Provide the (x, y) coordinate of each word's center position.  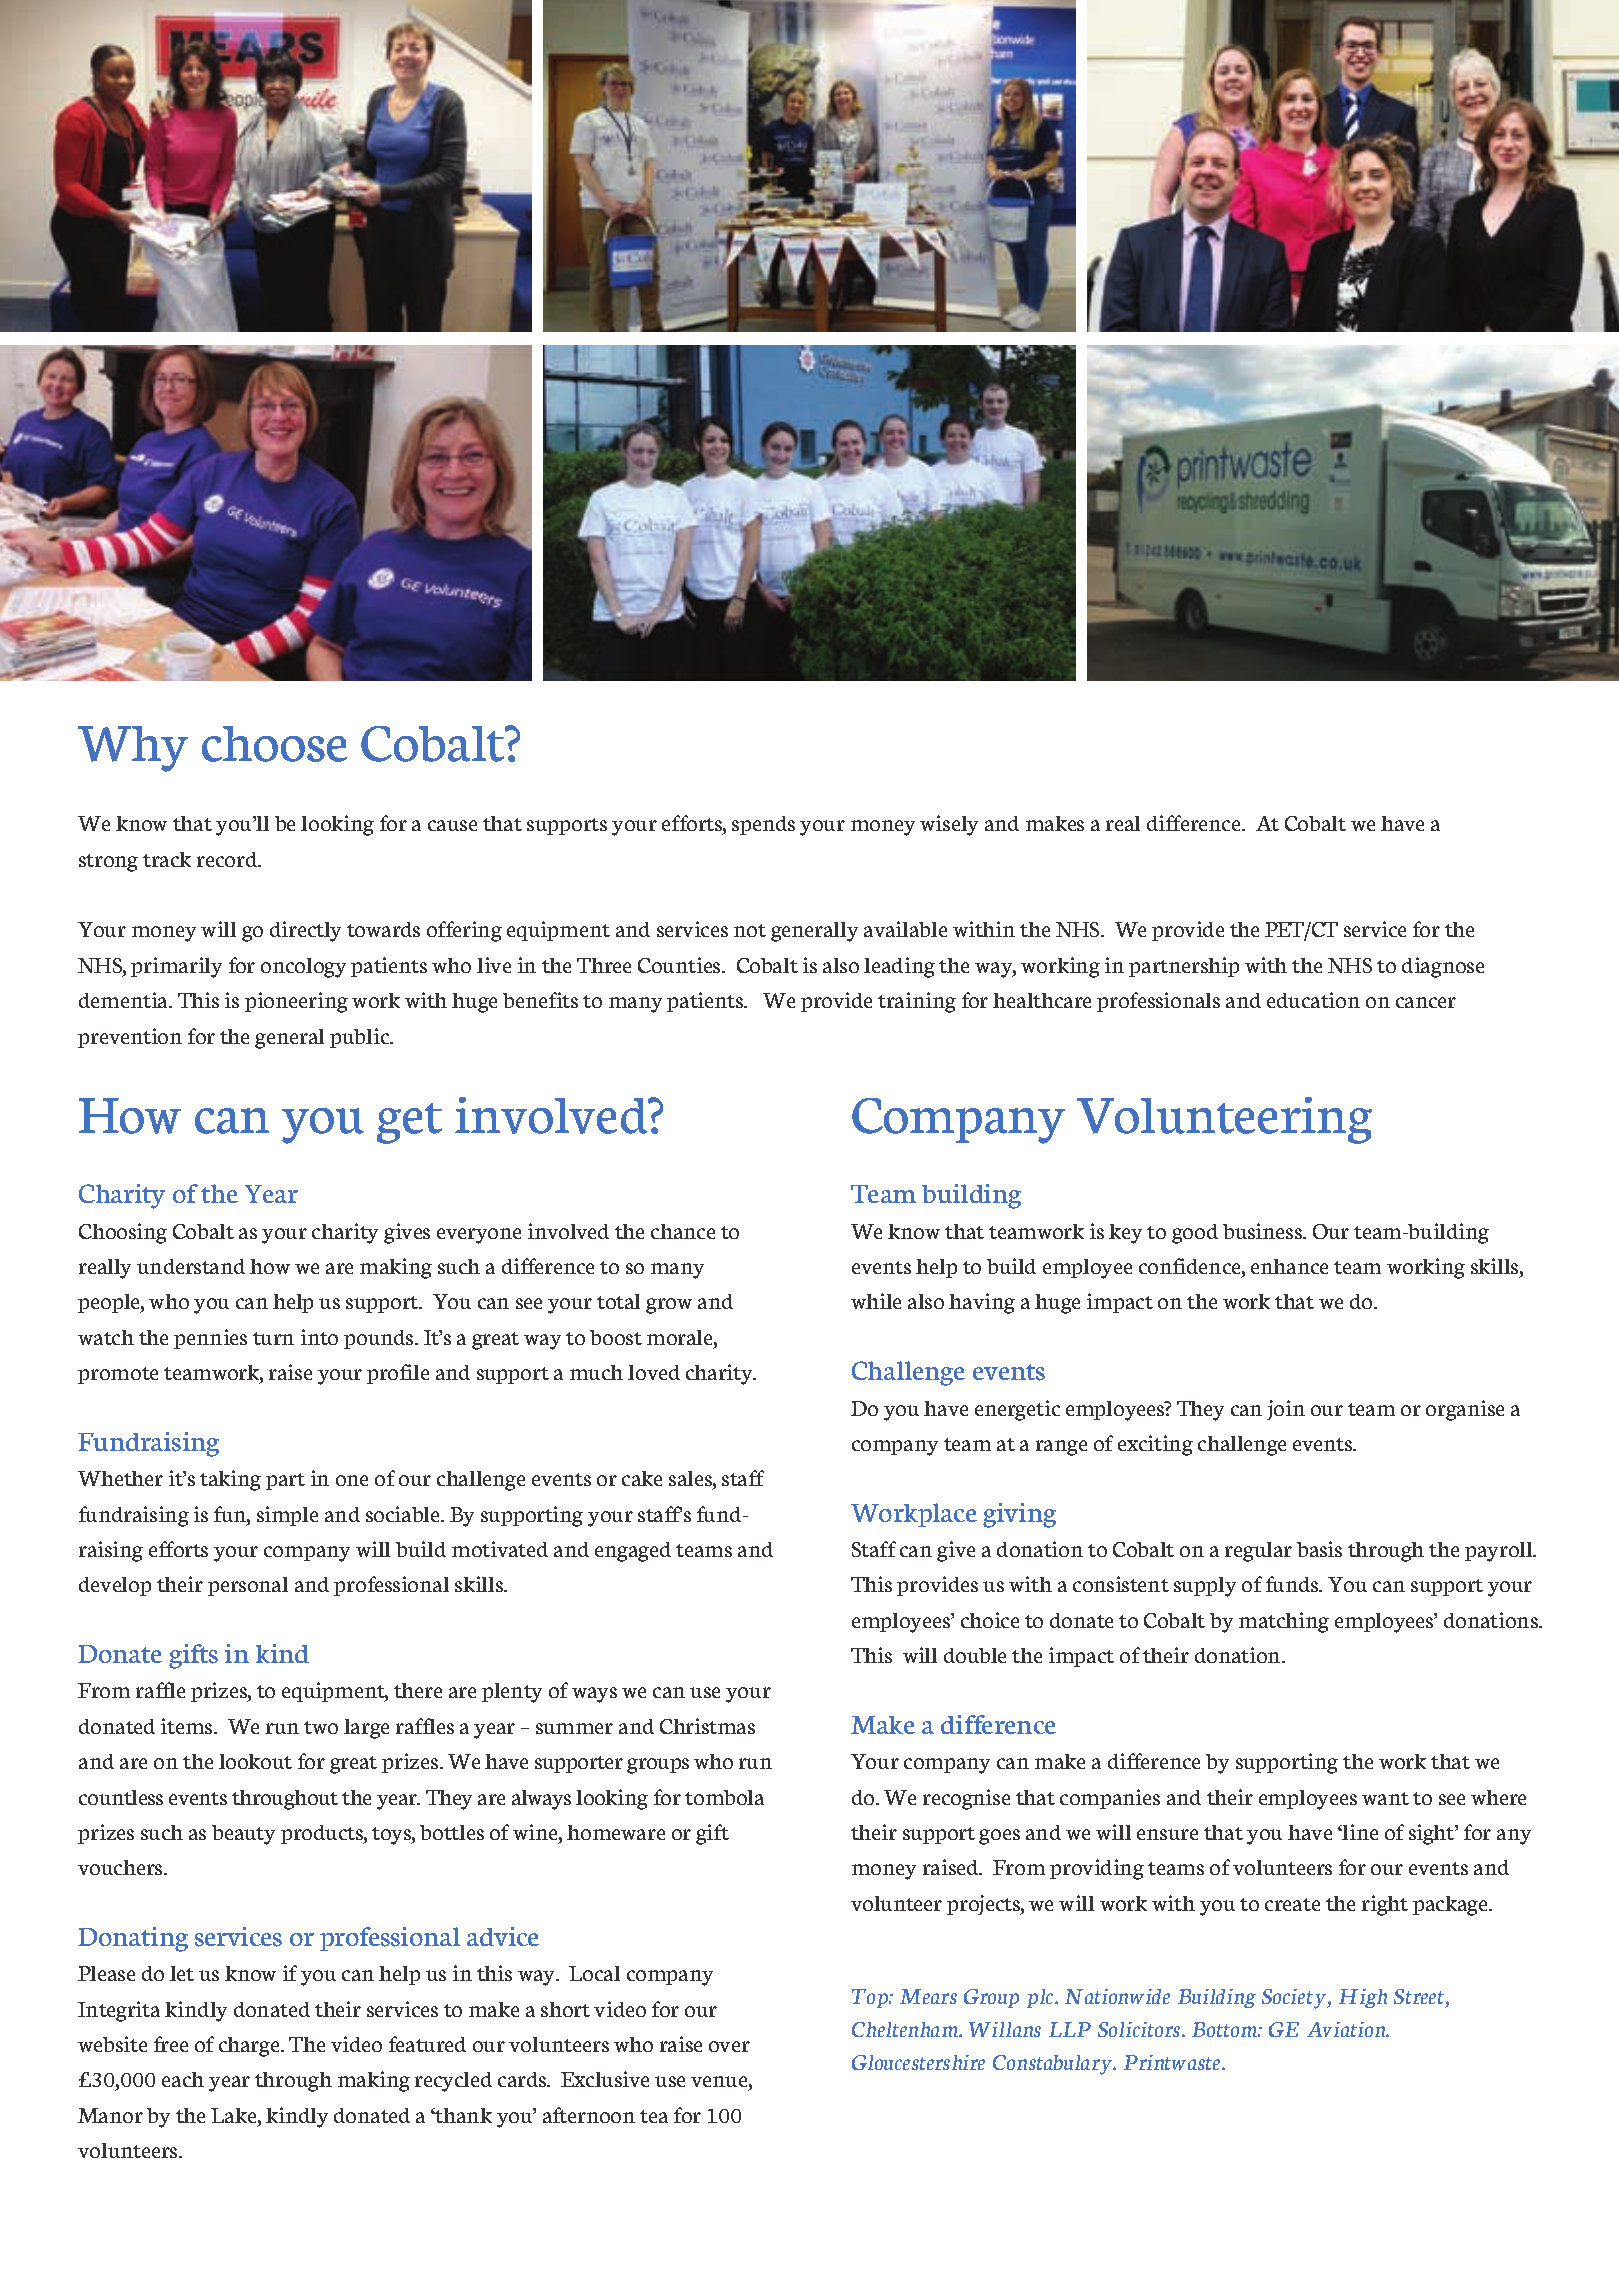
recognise (966, 1799)
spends (763, 825)
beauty (243, 1835)
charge (250, 2047)
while (876, 1301)
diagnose (1443, 967)
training (917, 1002)
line (1359, 1832)
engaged (633, 1552)
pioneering (296, 1002)
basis (1319, 1549)
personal (248, 1586)
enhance (1289, 1266)
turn (273, 1338)
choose (274, 744)
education (1313, 1000)
